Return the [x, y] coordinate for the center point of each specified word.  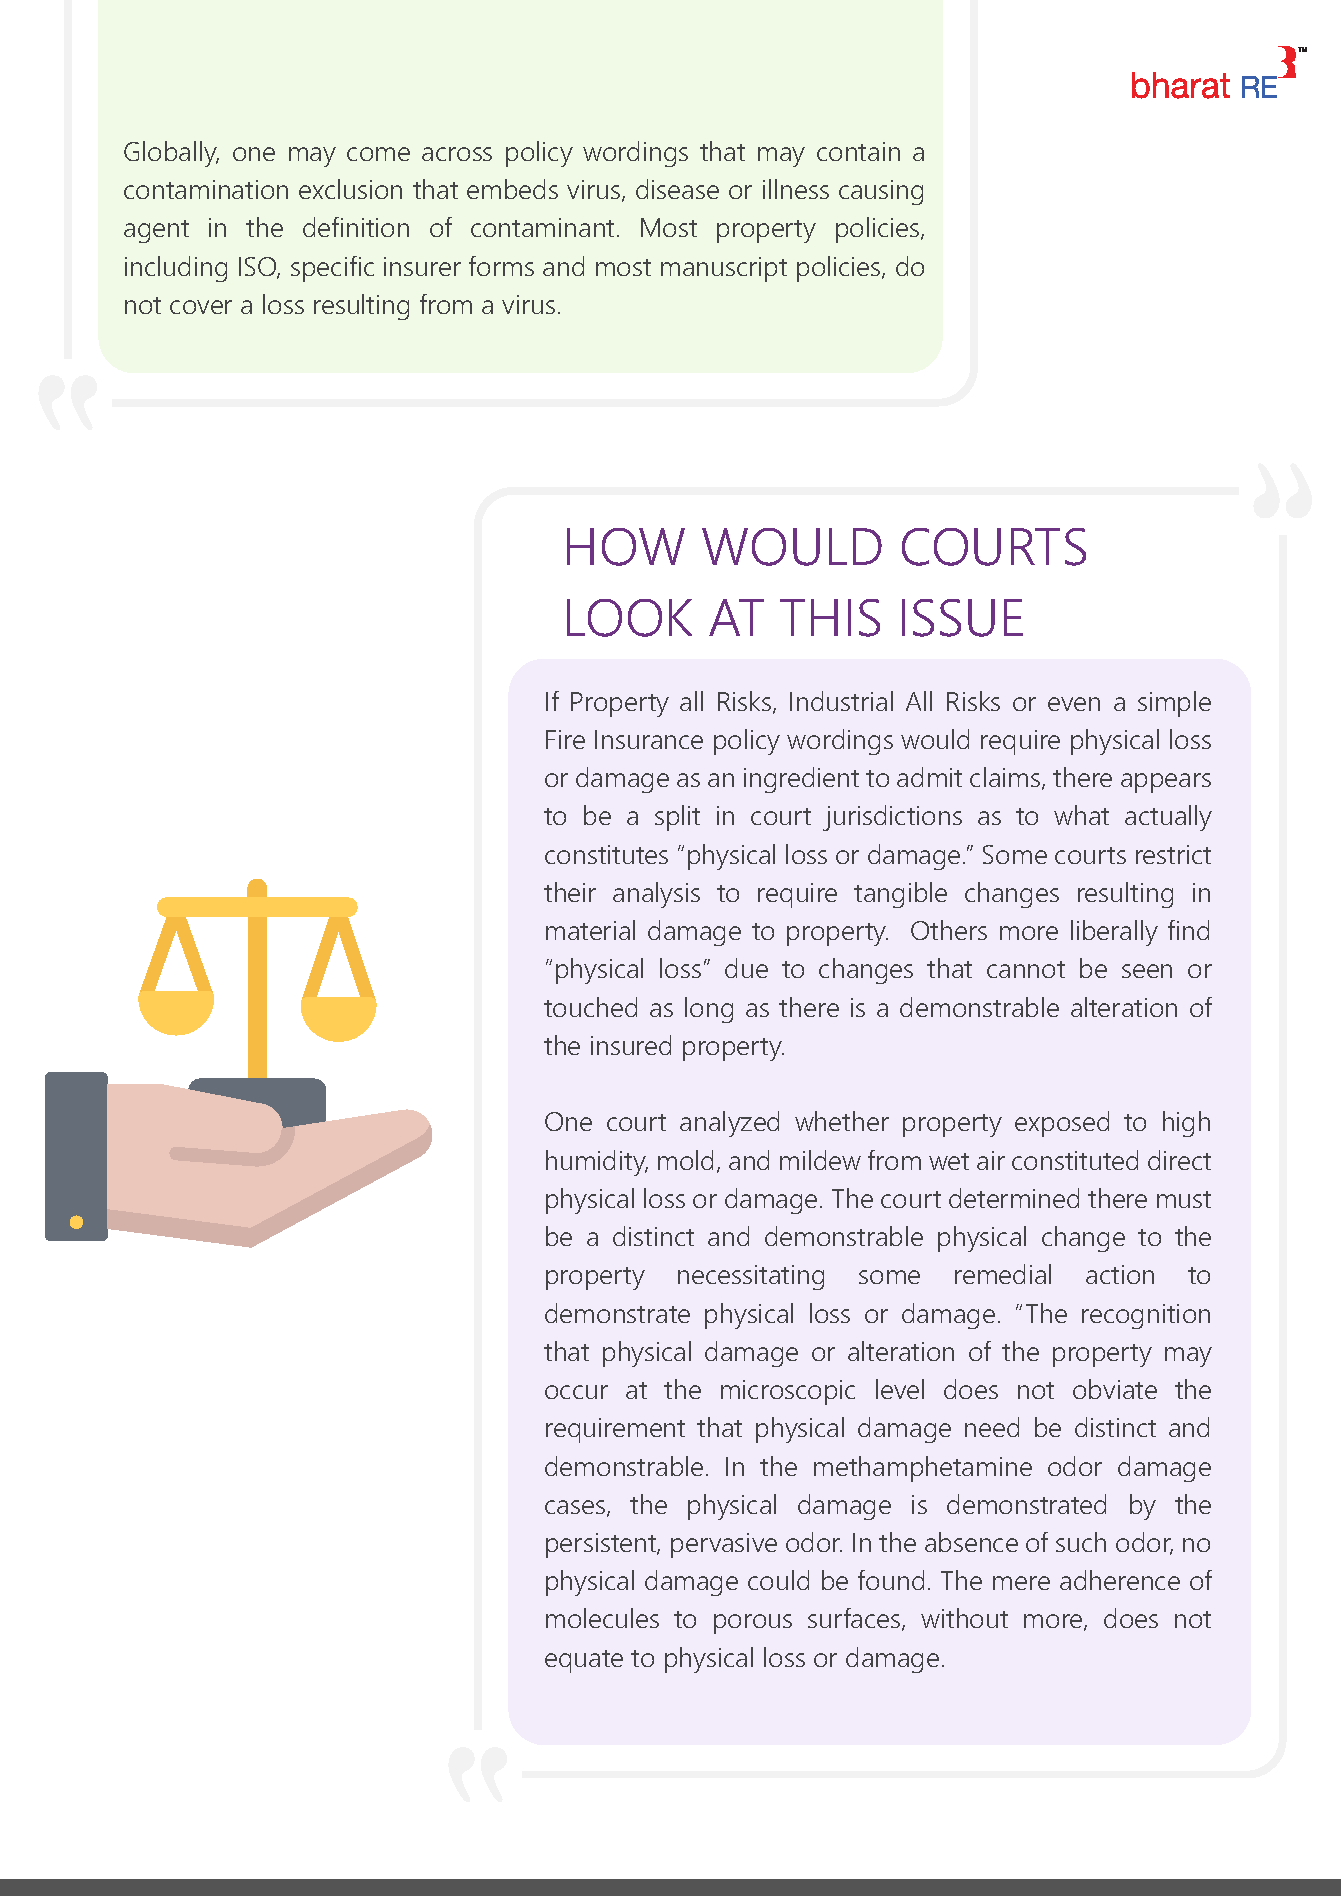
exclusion [350, 189]
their [570, 892]
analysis [656, 895]
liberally [1114, 933]
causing [881, 192]
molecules [602, 1618]
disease [677, 189]
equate [584, 1661]
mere [1021, 1583]
